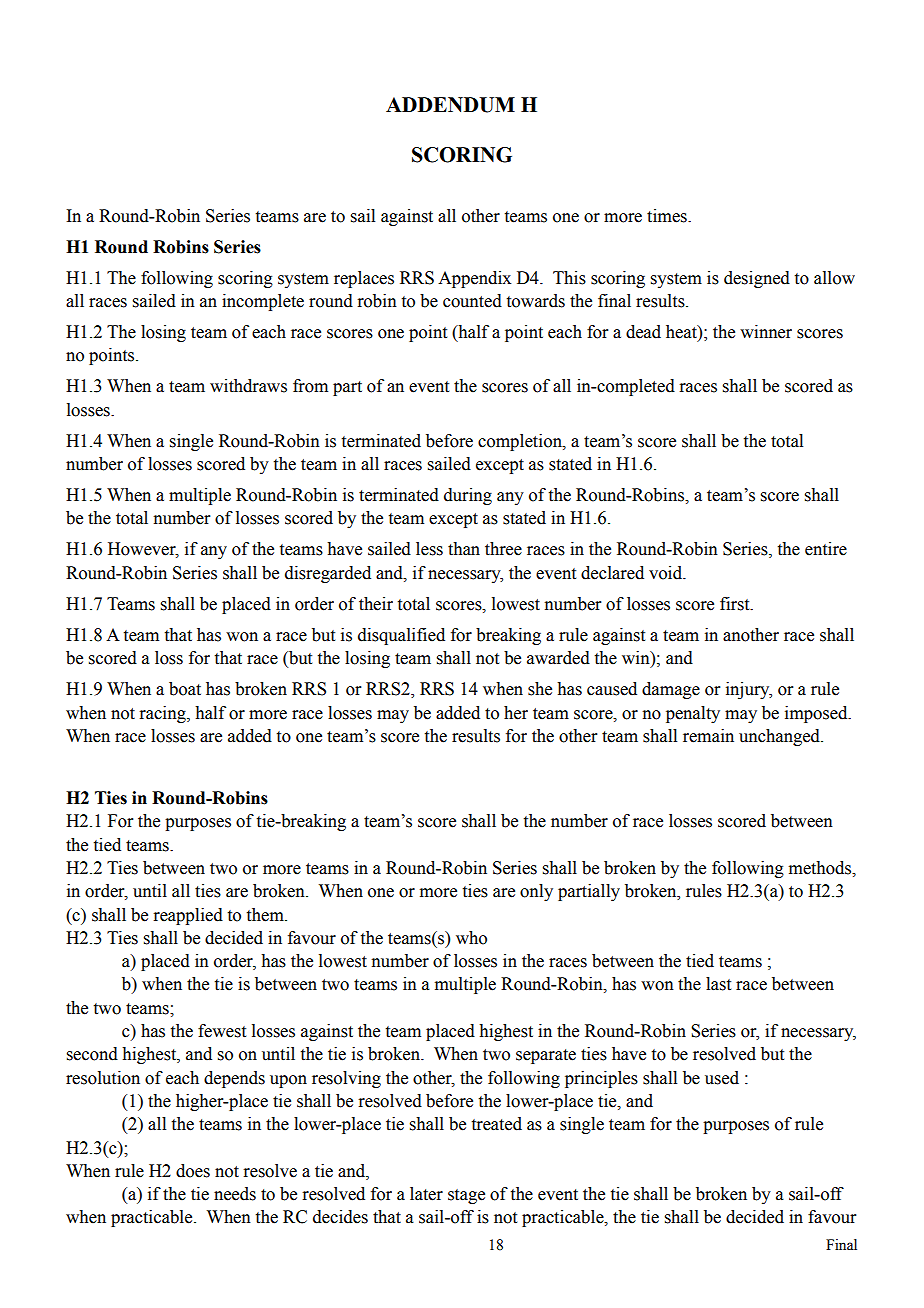 The height and width of the image is (1308, 924). I want to click on incomplete, so click(263, 302).
